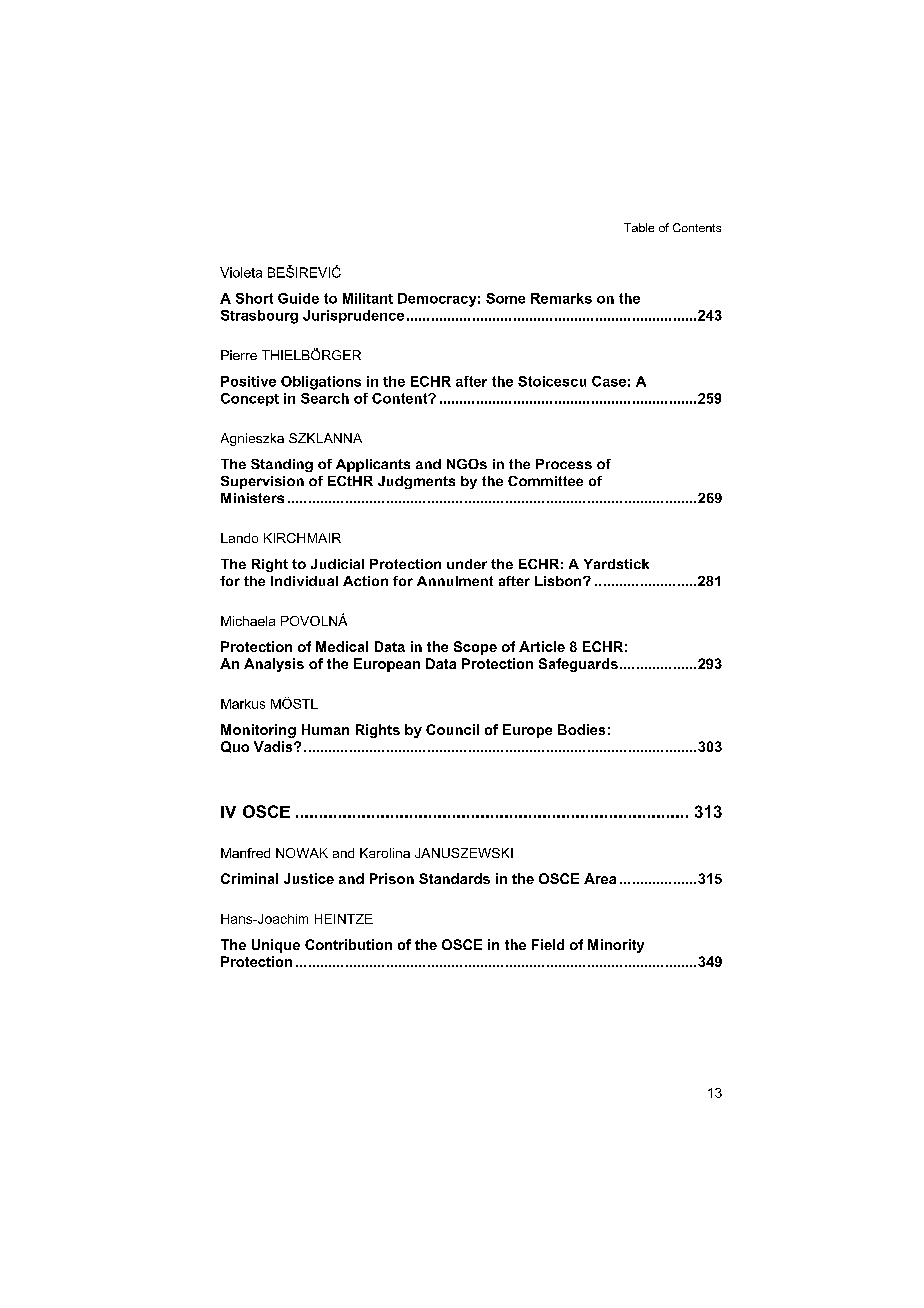  Describe the element at coordinates (639, 227) in the screenshot. I see `Table` at that location.
